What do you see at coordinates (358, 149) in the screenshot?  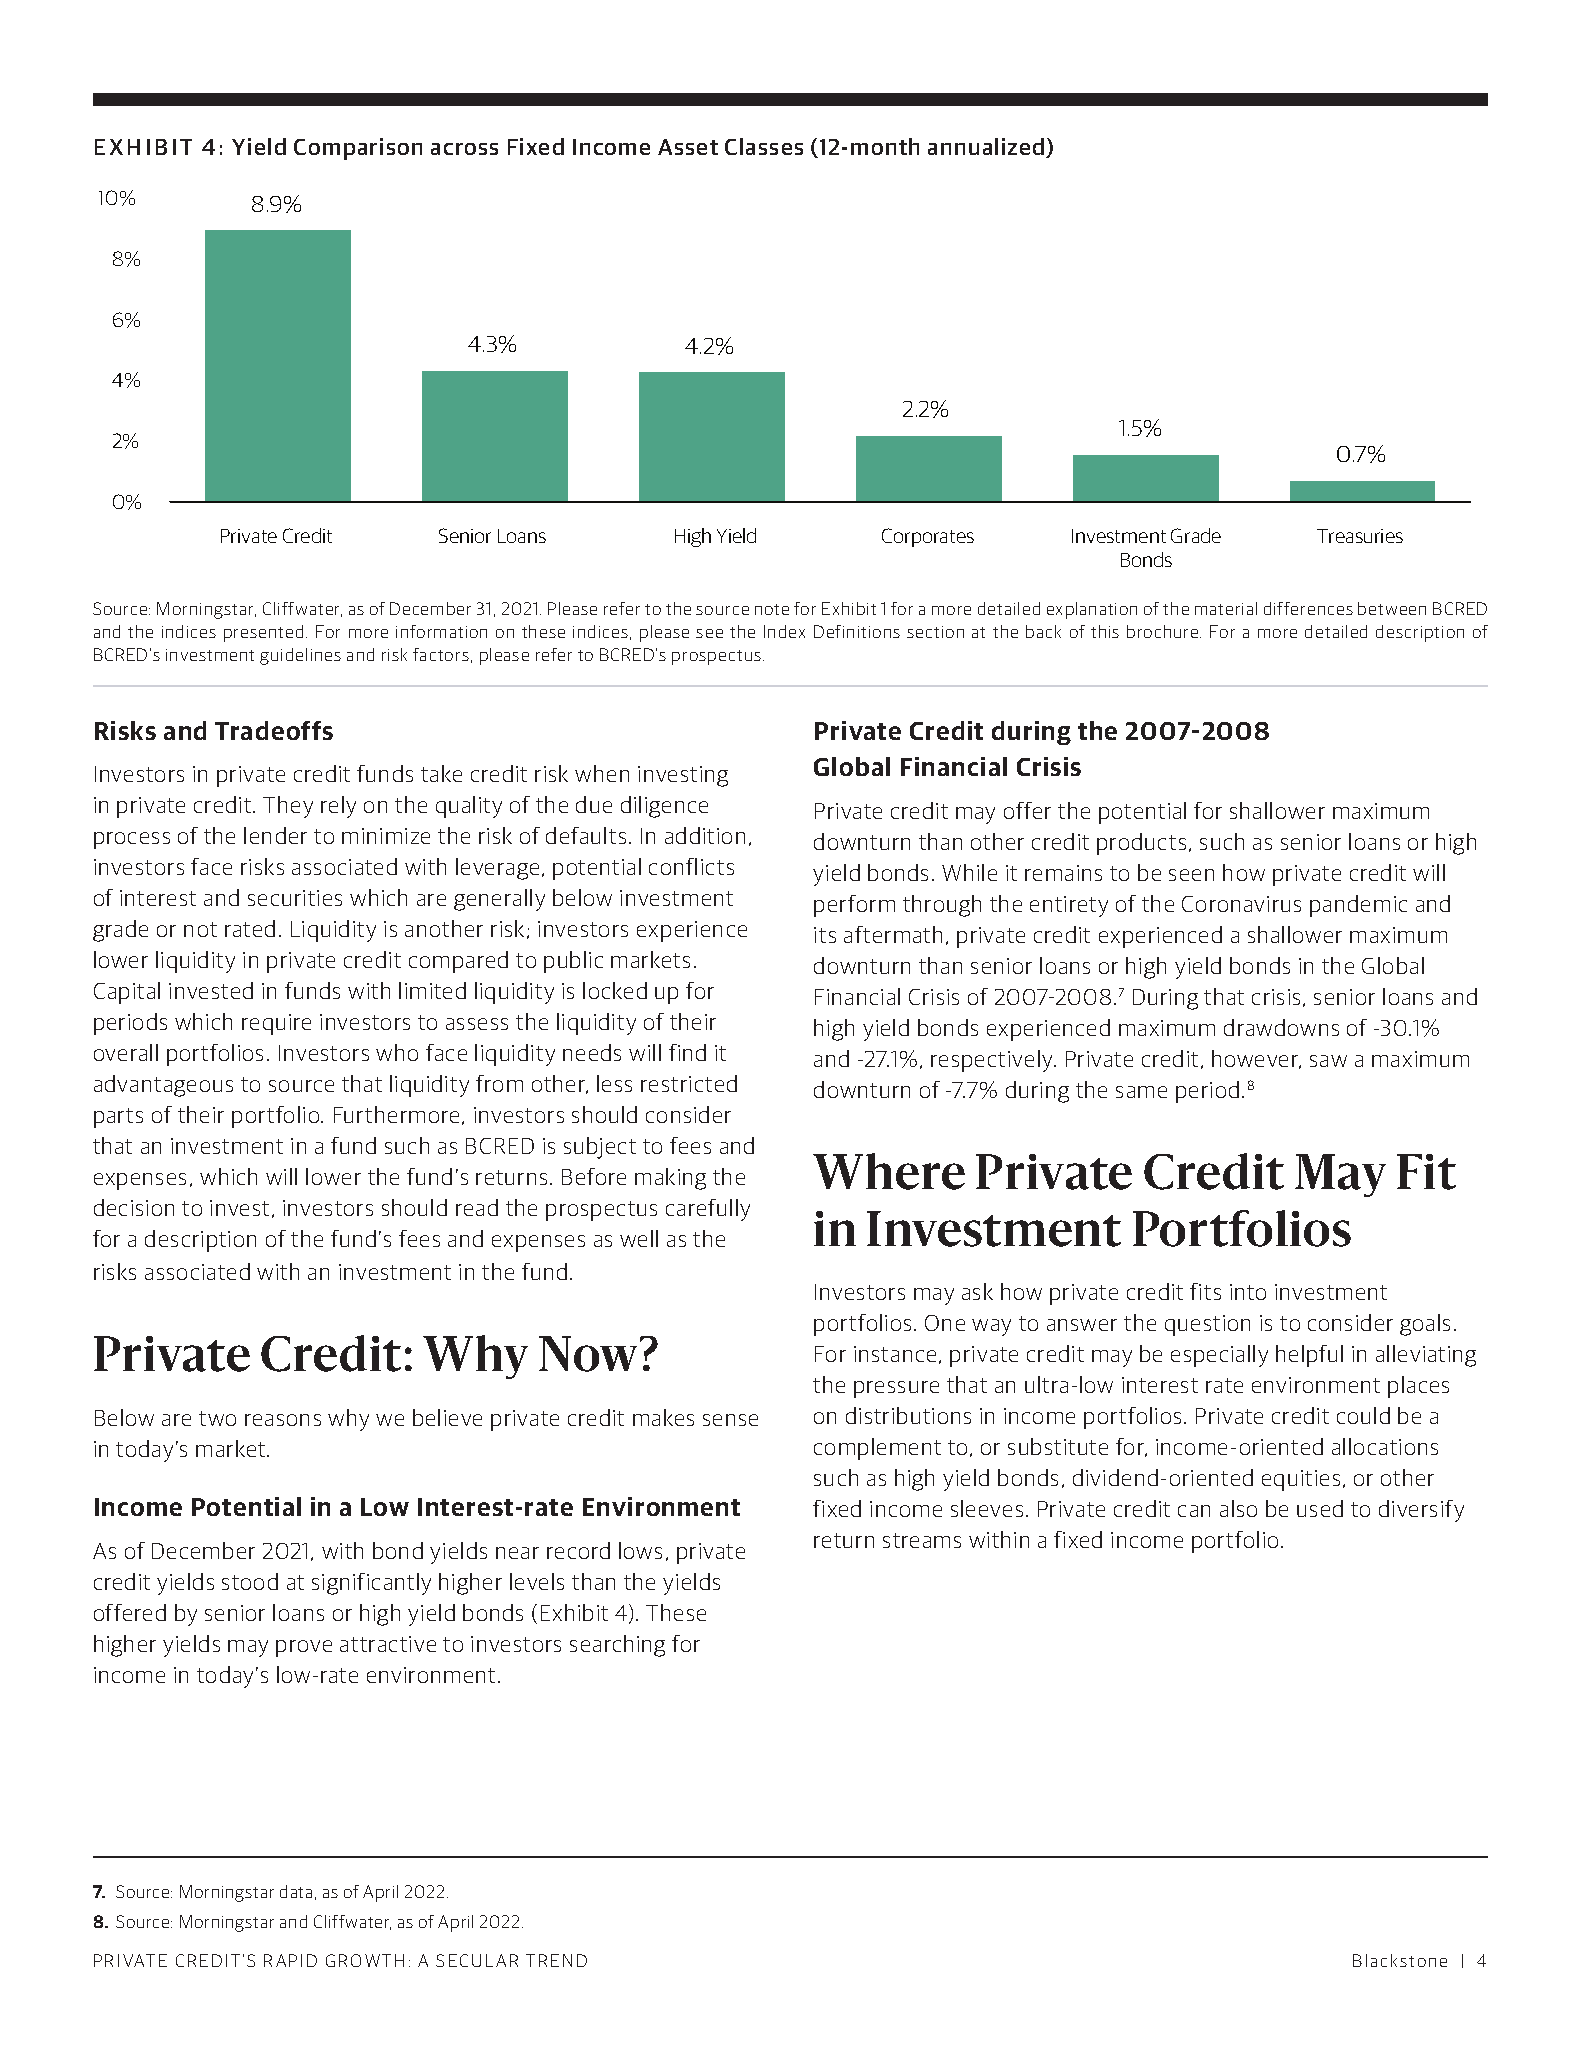 I see `Comparison` at bounding box center [358, 149].
